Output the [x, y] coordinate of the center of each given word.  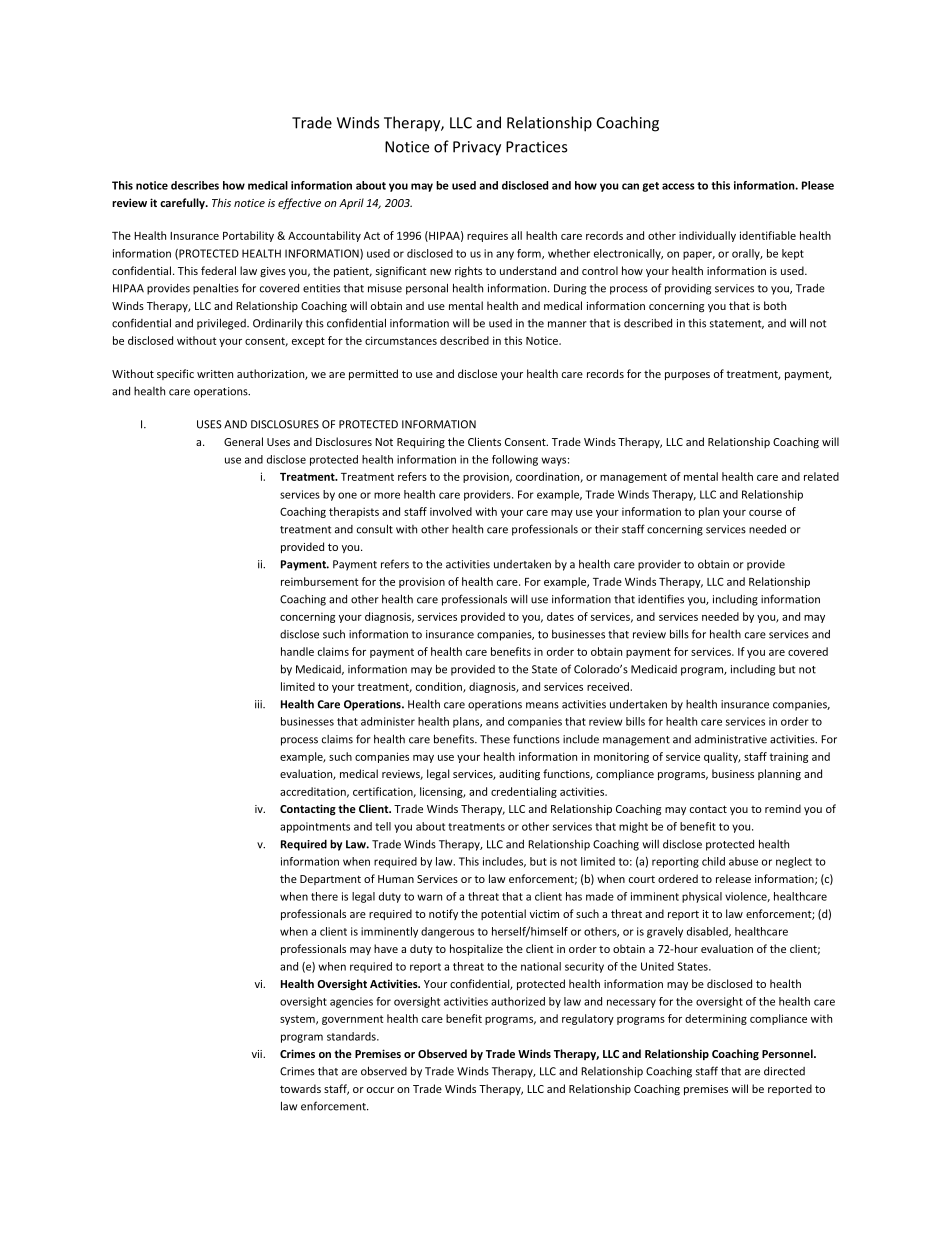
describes [195, 185]
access [678, 186]
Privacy [477, 148]
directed [784, 1071]
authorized [518, 1001]
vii [258, 1054]
